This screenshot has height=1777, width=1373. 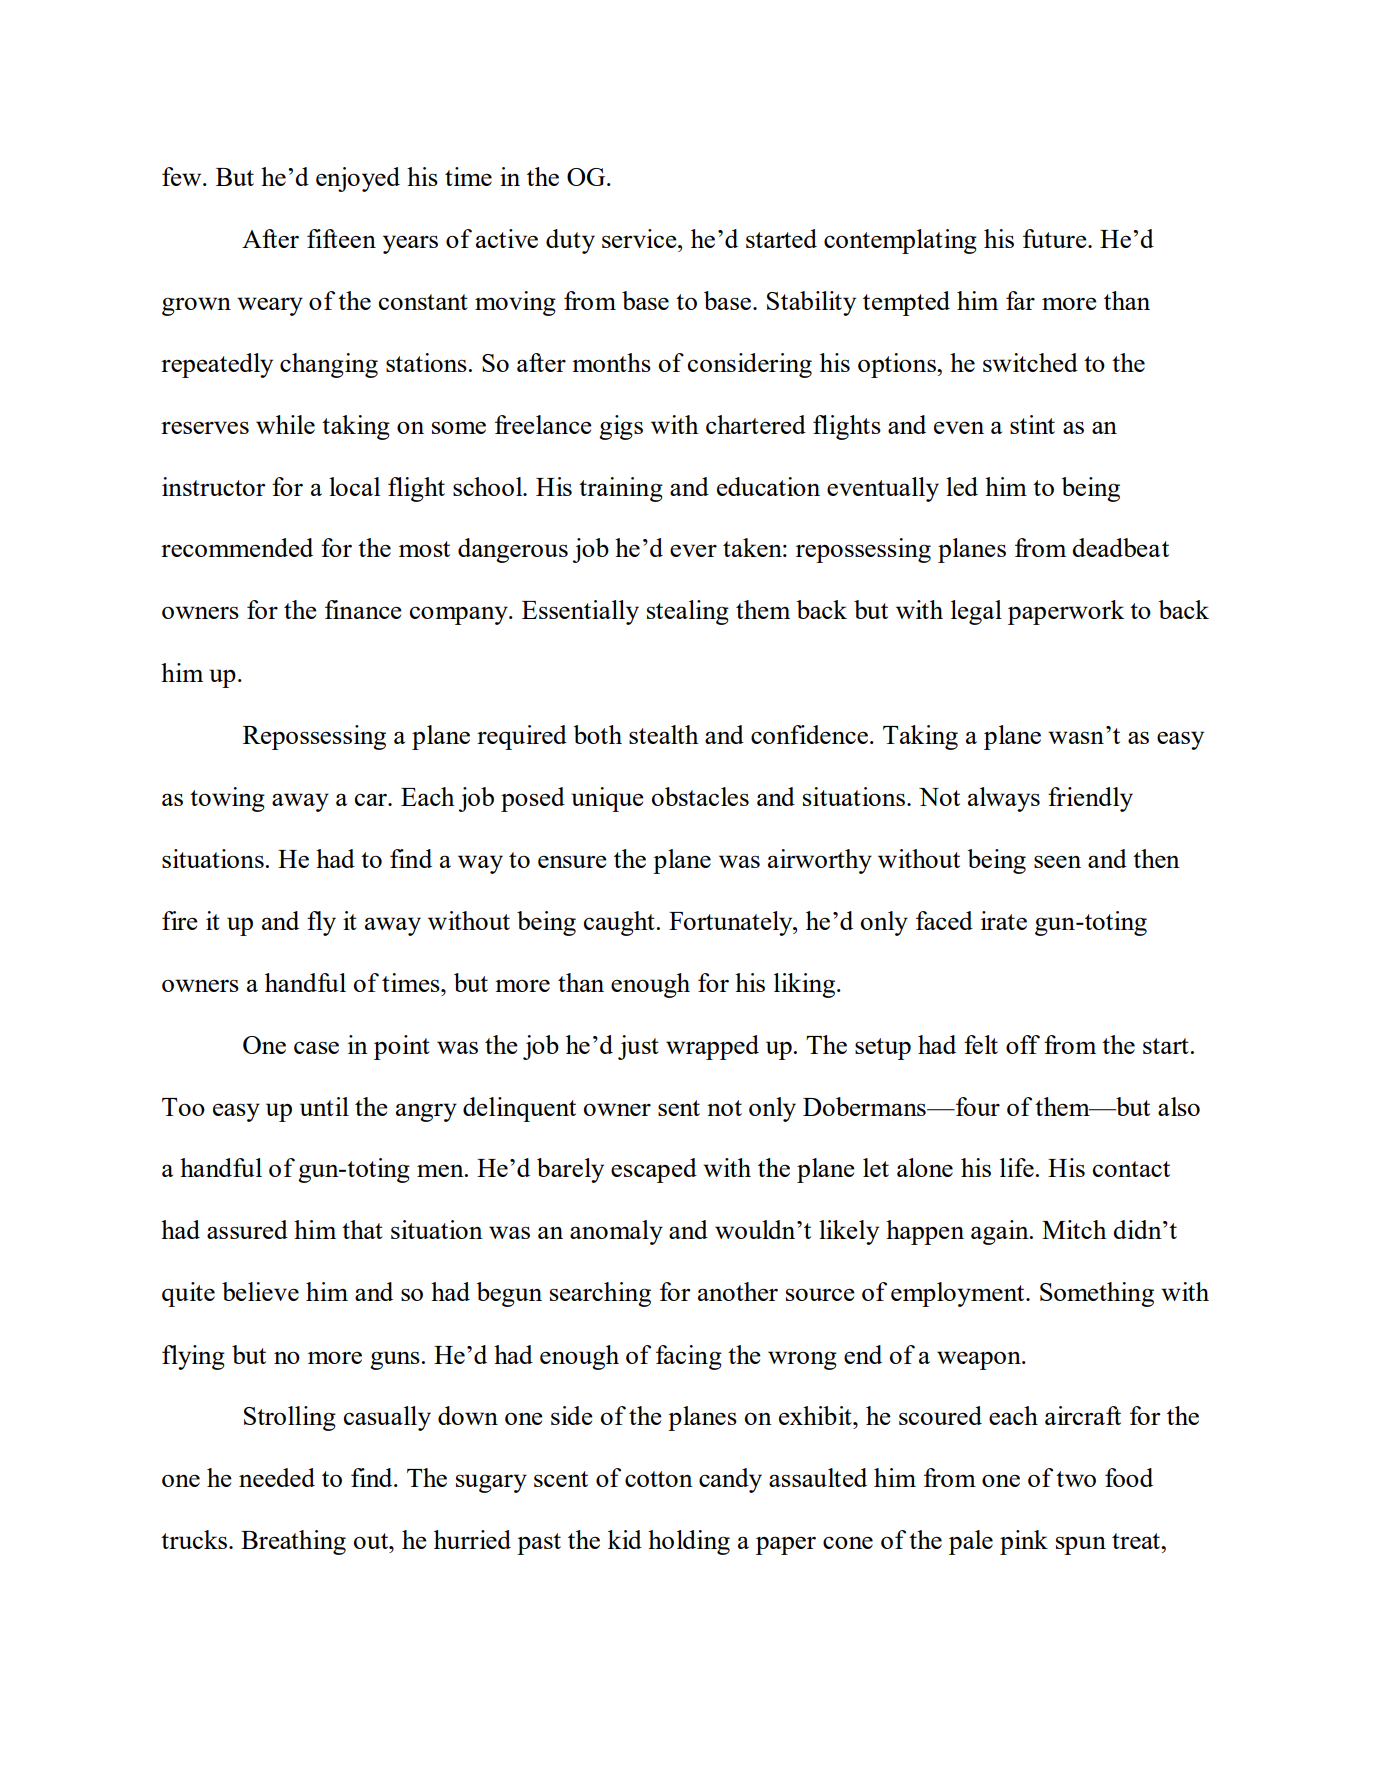 What do you see at coordinates (316, 1047) in the screenshot?
I see `case` at bounding box center [316, 1047].
